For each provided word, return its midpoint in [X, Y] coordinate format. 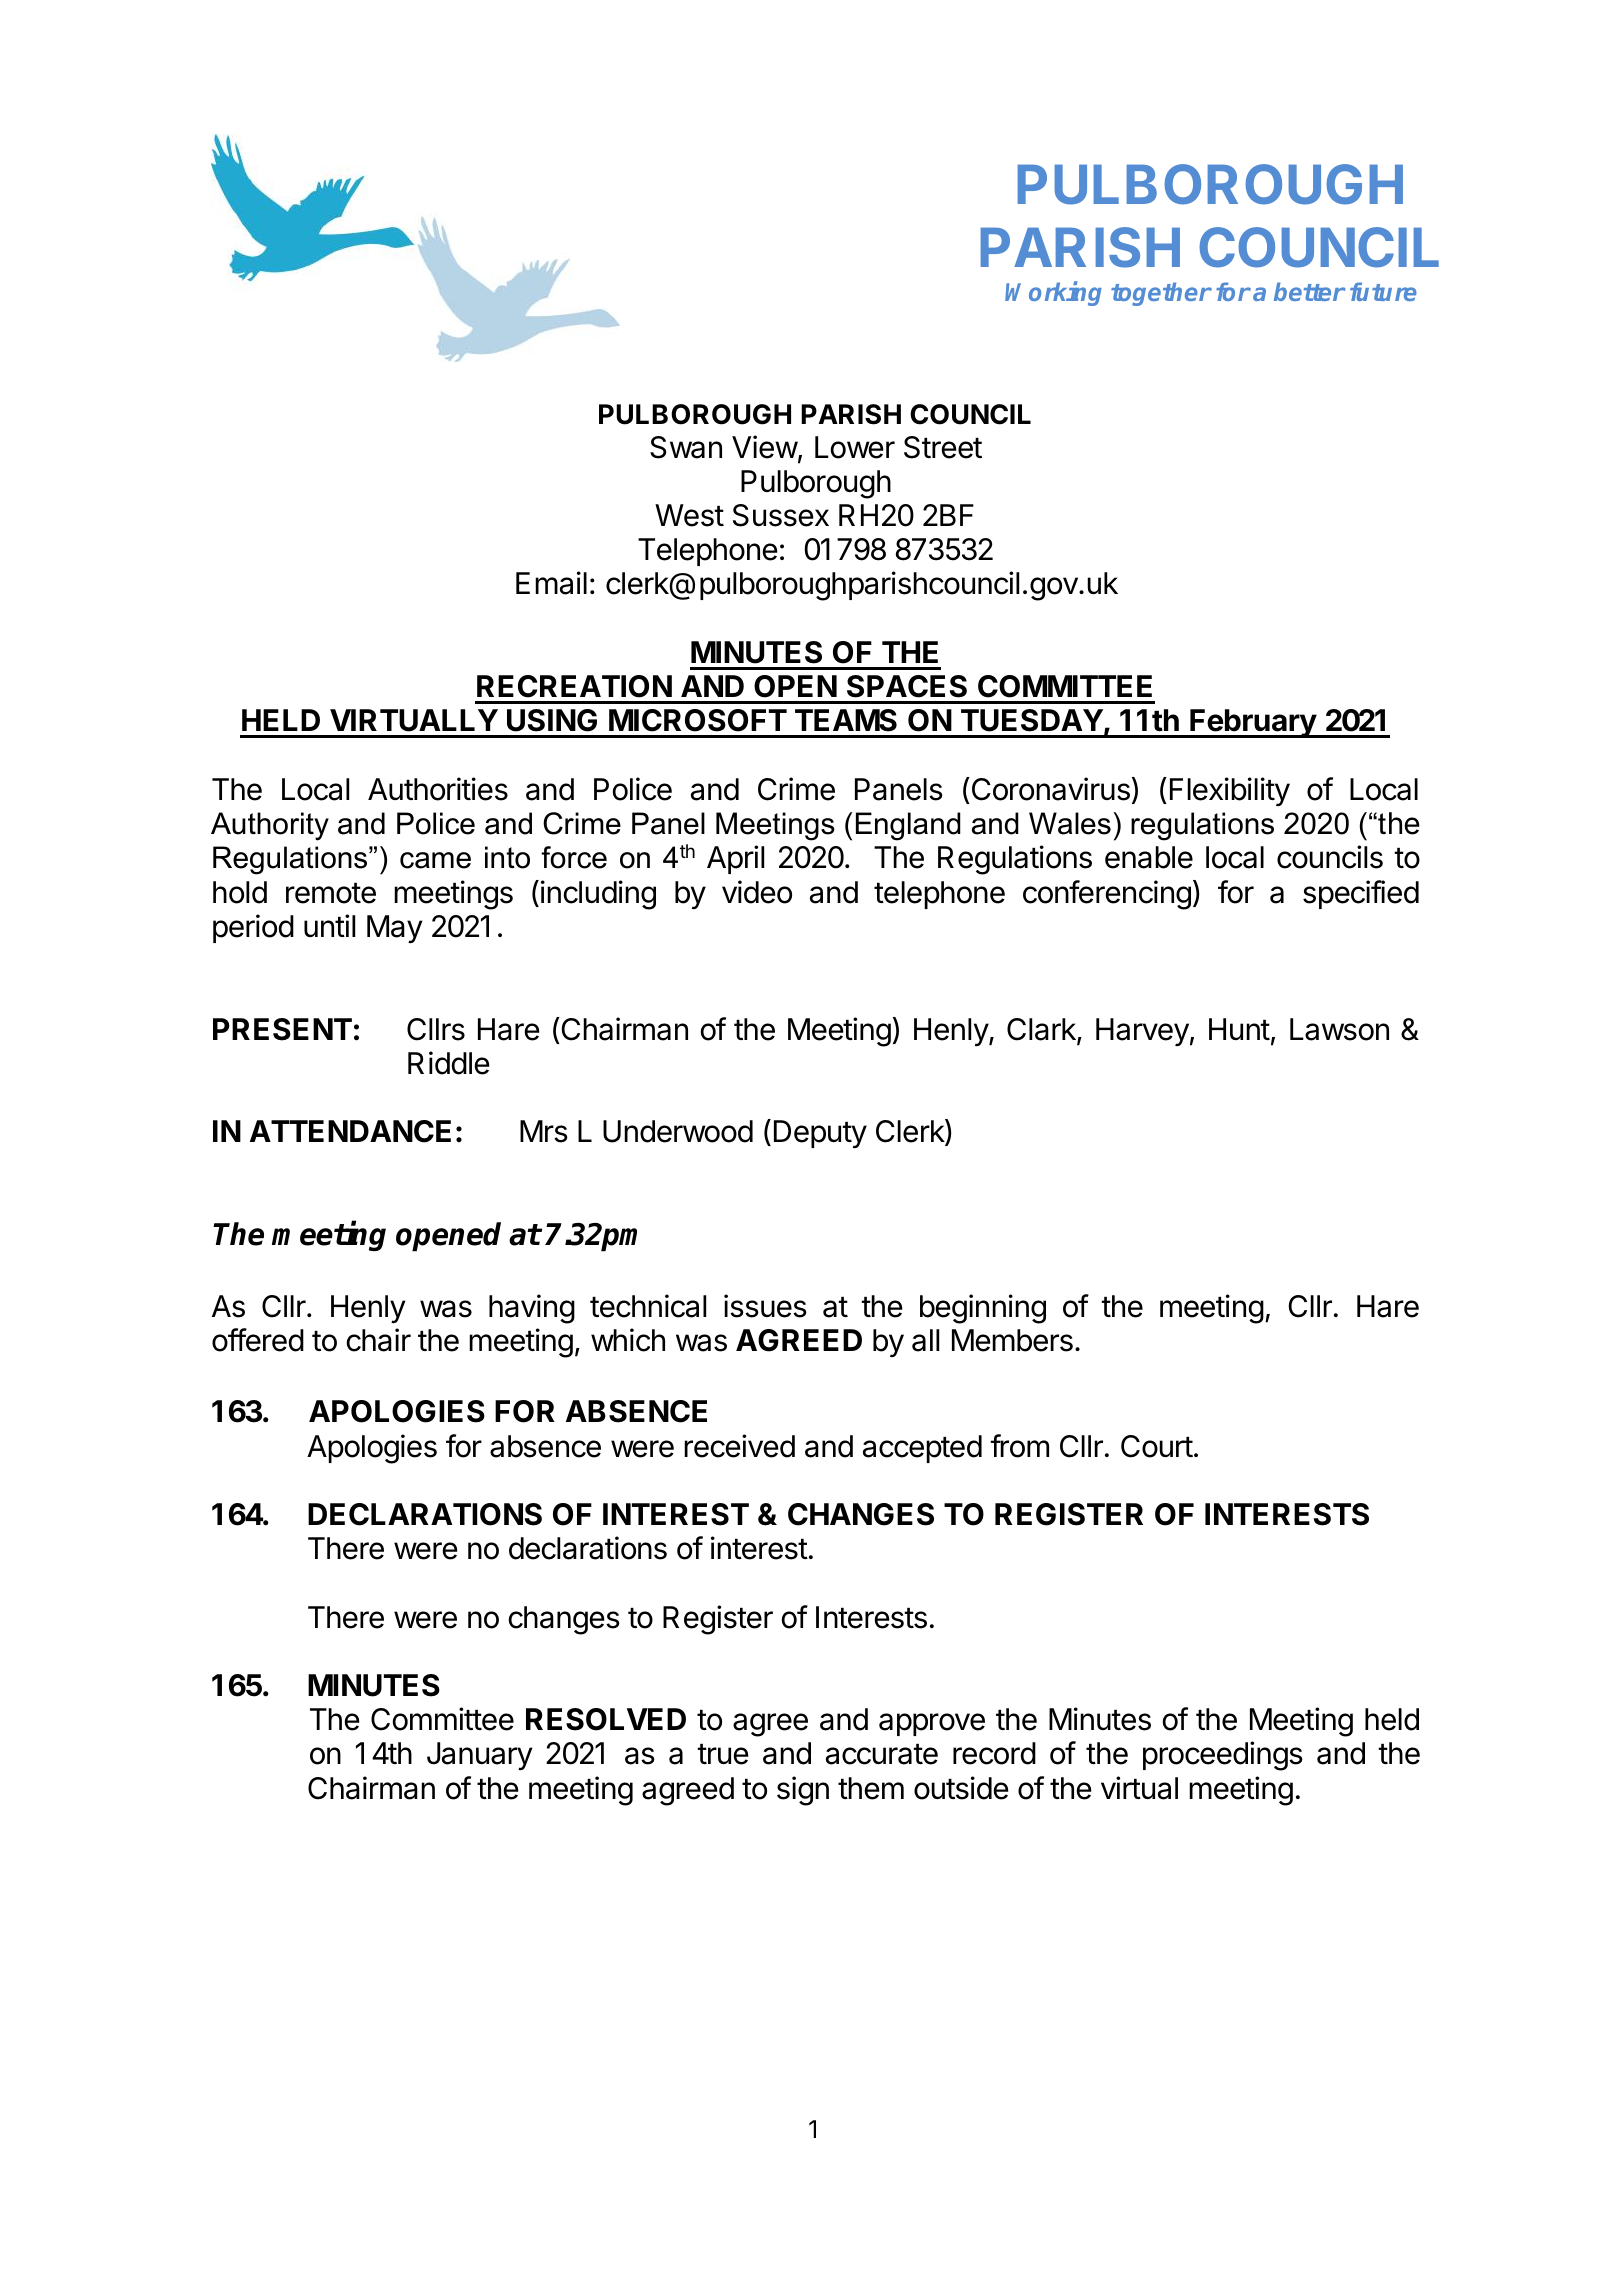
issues [765, 1306]
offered [258, 1340]
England [908, 826]
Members [1012, 1340]
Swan [686, 447]
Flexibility [1230, 791]
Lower [855, 447]
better [1309, 291]
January [480, 1756]
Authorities [438, 789]
